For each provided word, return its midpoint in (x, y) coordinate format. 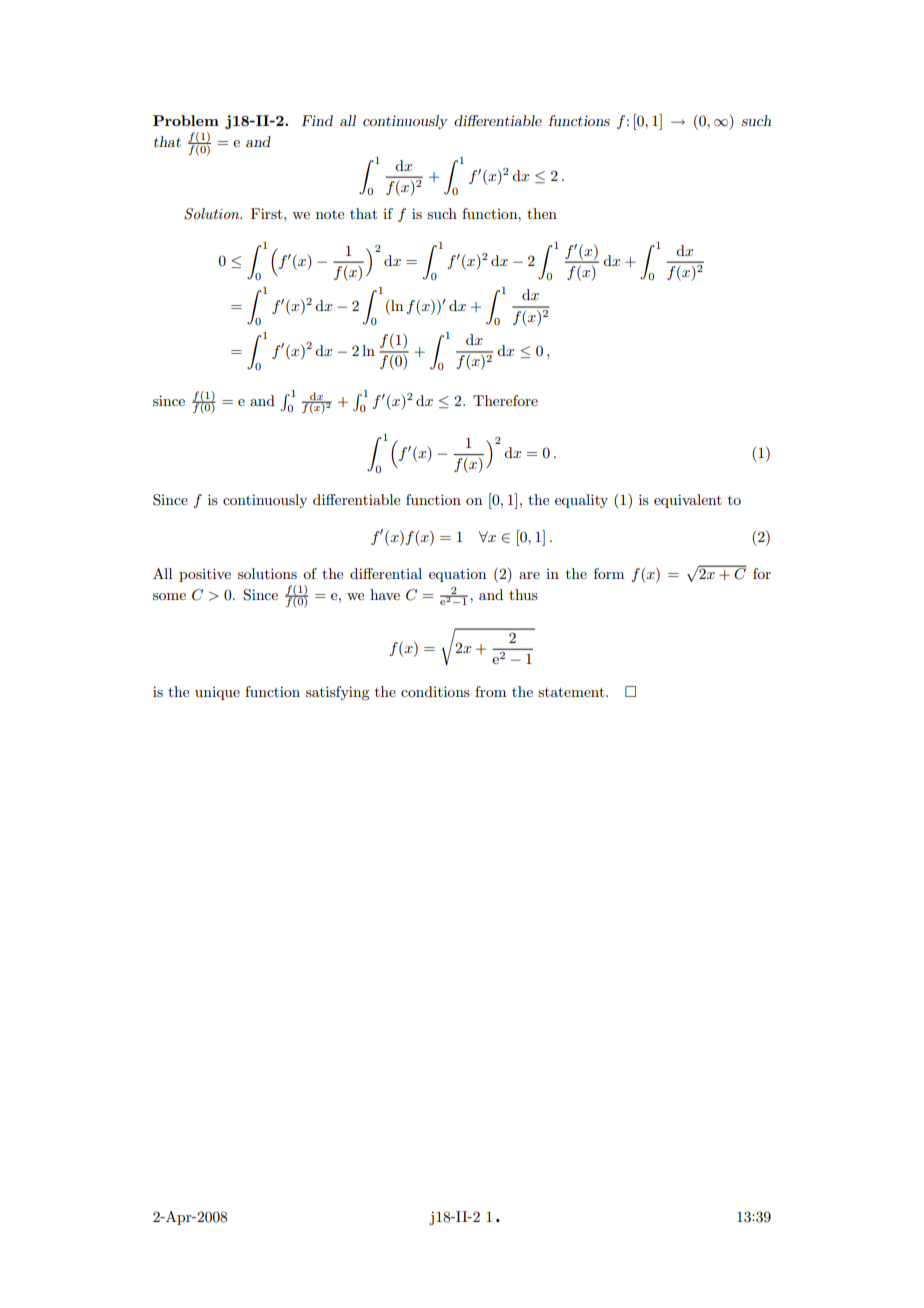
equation (457, 575)
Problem (186, 120)
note (330, 214)
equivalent (688, 501)
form (609, 573)
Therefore (505, 400)
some (169, 596)
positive (205, 575)
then (542, 213)
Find (317, 120)
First (268, 213)
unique (217, 693)
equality (581, 501)
